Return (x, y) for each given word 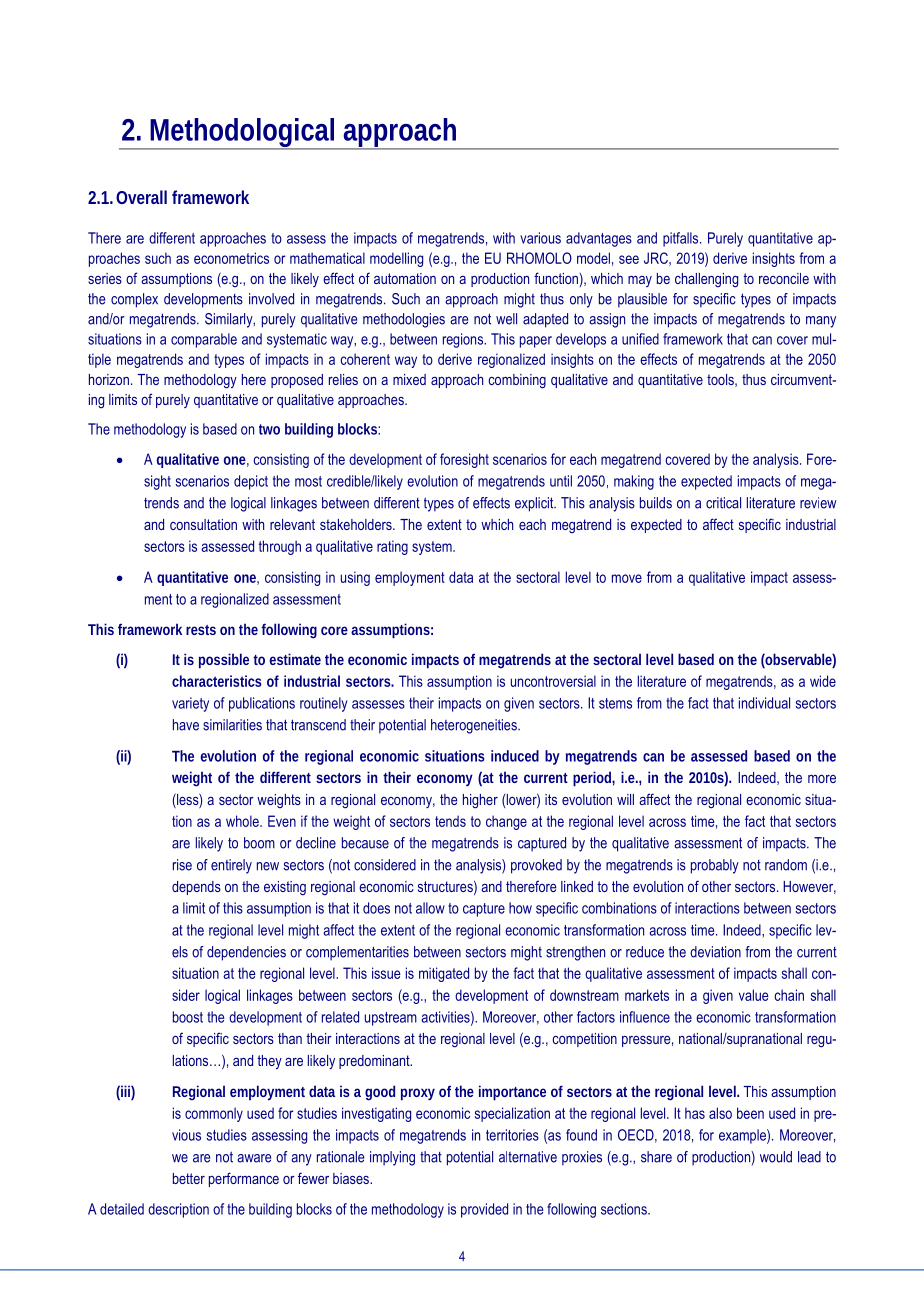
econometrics (231, 258)
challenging (706, 280)
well (506, 319)
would (776, 1157)
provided (484, 1210)
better (189, 1178)
